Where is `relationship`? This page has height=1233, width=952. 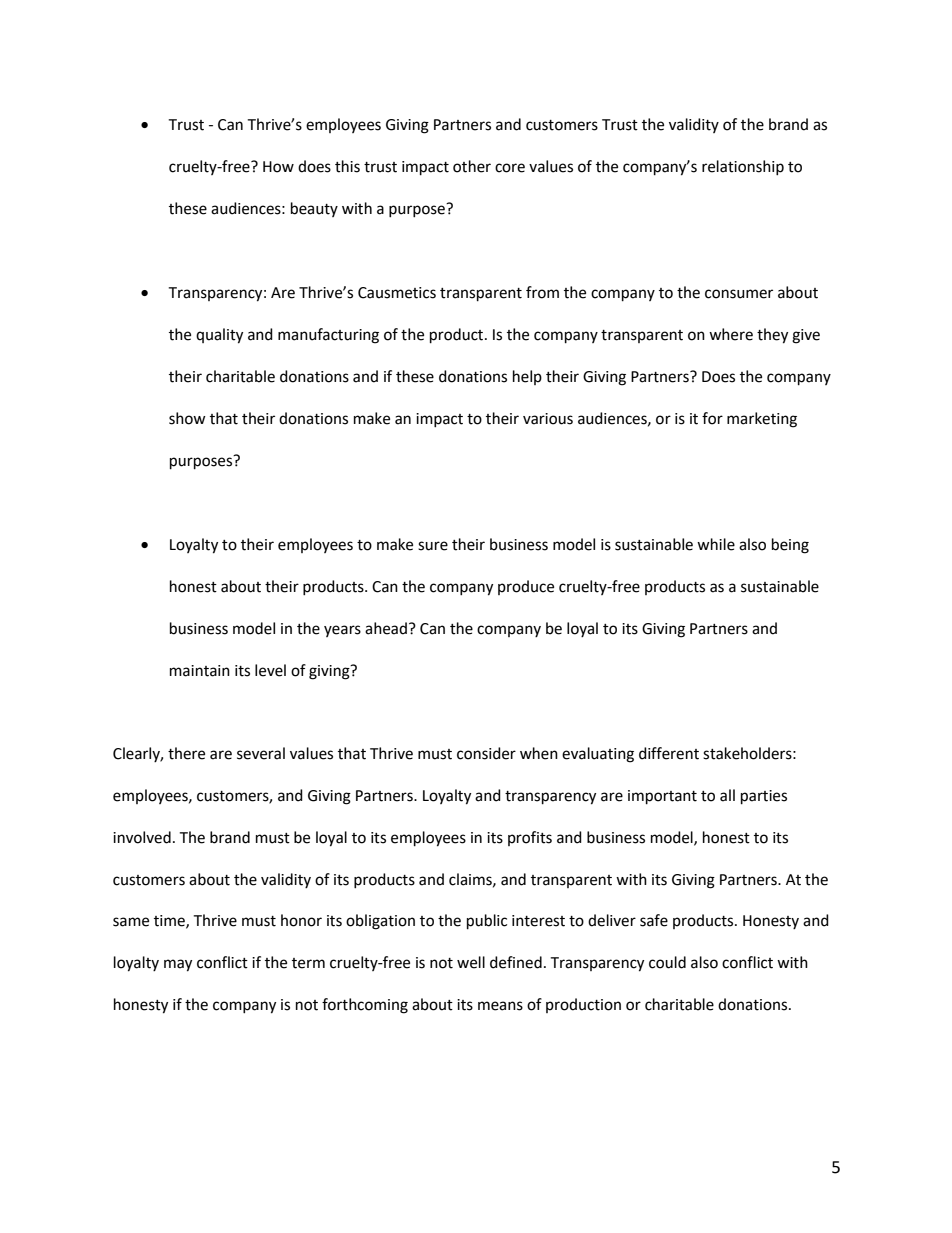
relationship is located at coordinates (743, 167).
